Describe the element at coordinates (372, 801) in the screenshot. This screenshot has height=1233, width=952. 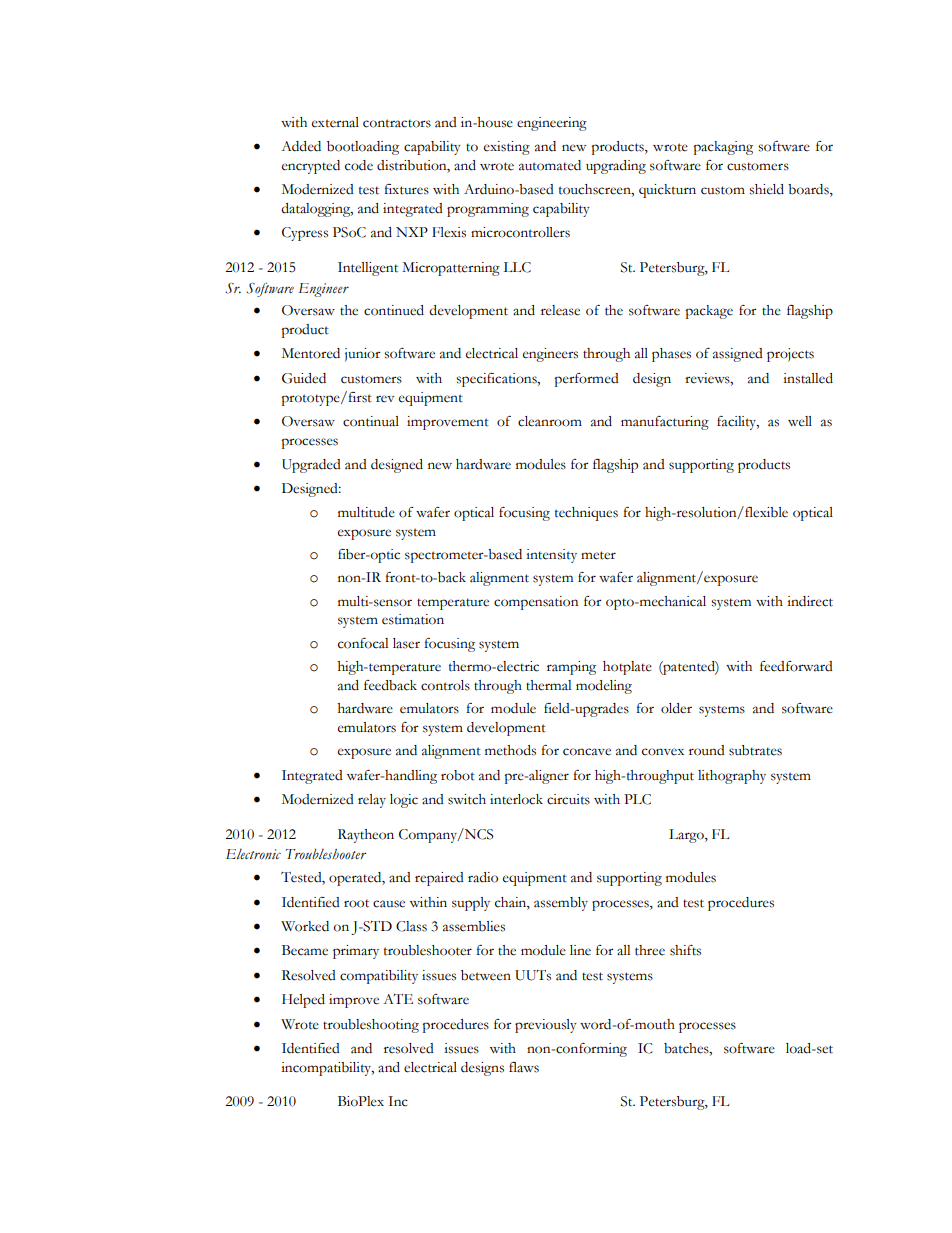
I see `relay` at that location.
